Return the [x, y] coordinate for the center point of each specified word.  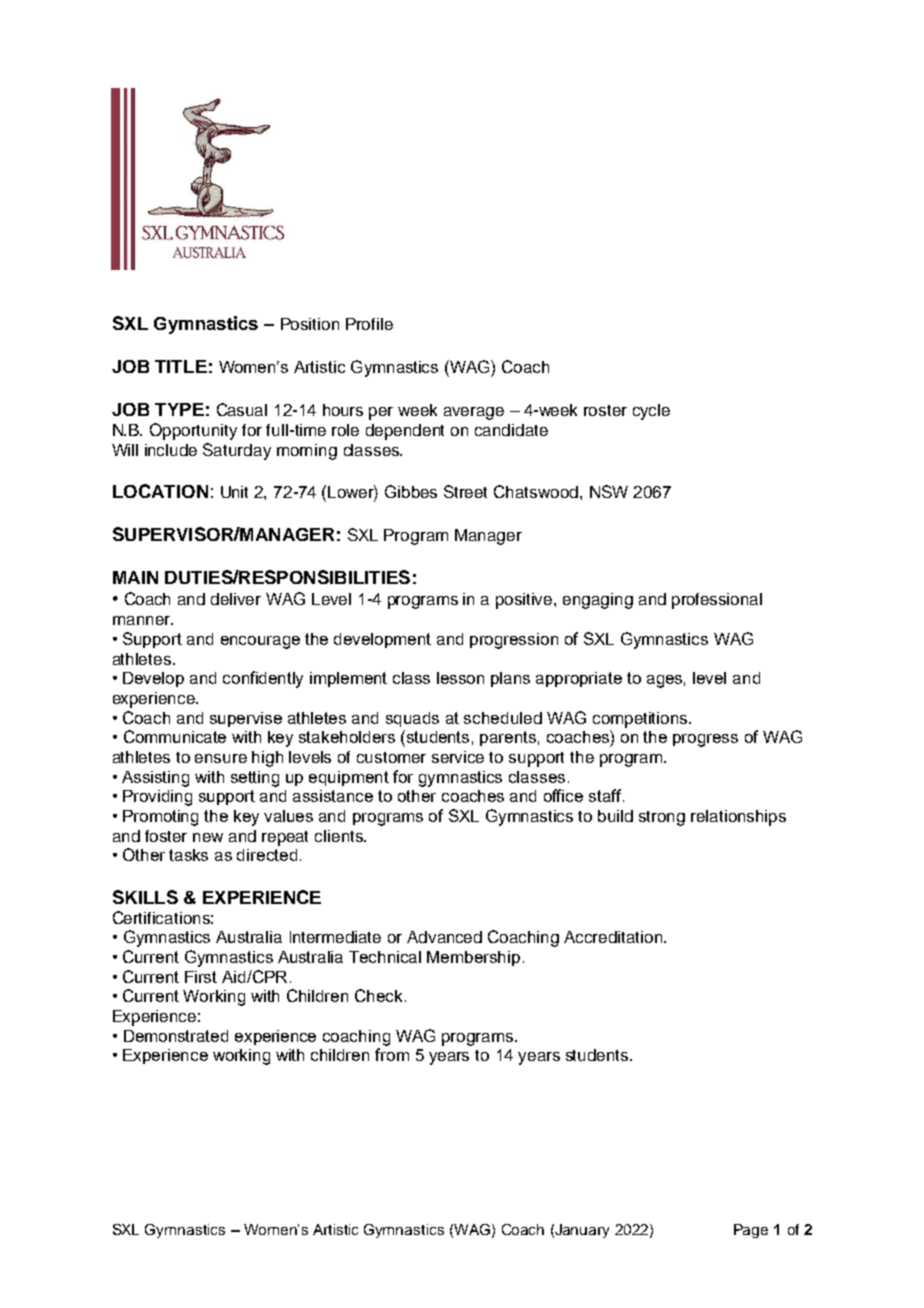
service [458, 757]
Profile [369, 324]
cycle [651, 412]
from [392, 1054]
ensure [221, 758]
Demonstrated [176, 1036]
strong [662, 818]
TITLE [181, 366]
